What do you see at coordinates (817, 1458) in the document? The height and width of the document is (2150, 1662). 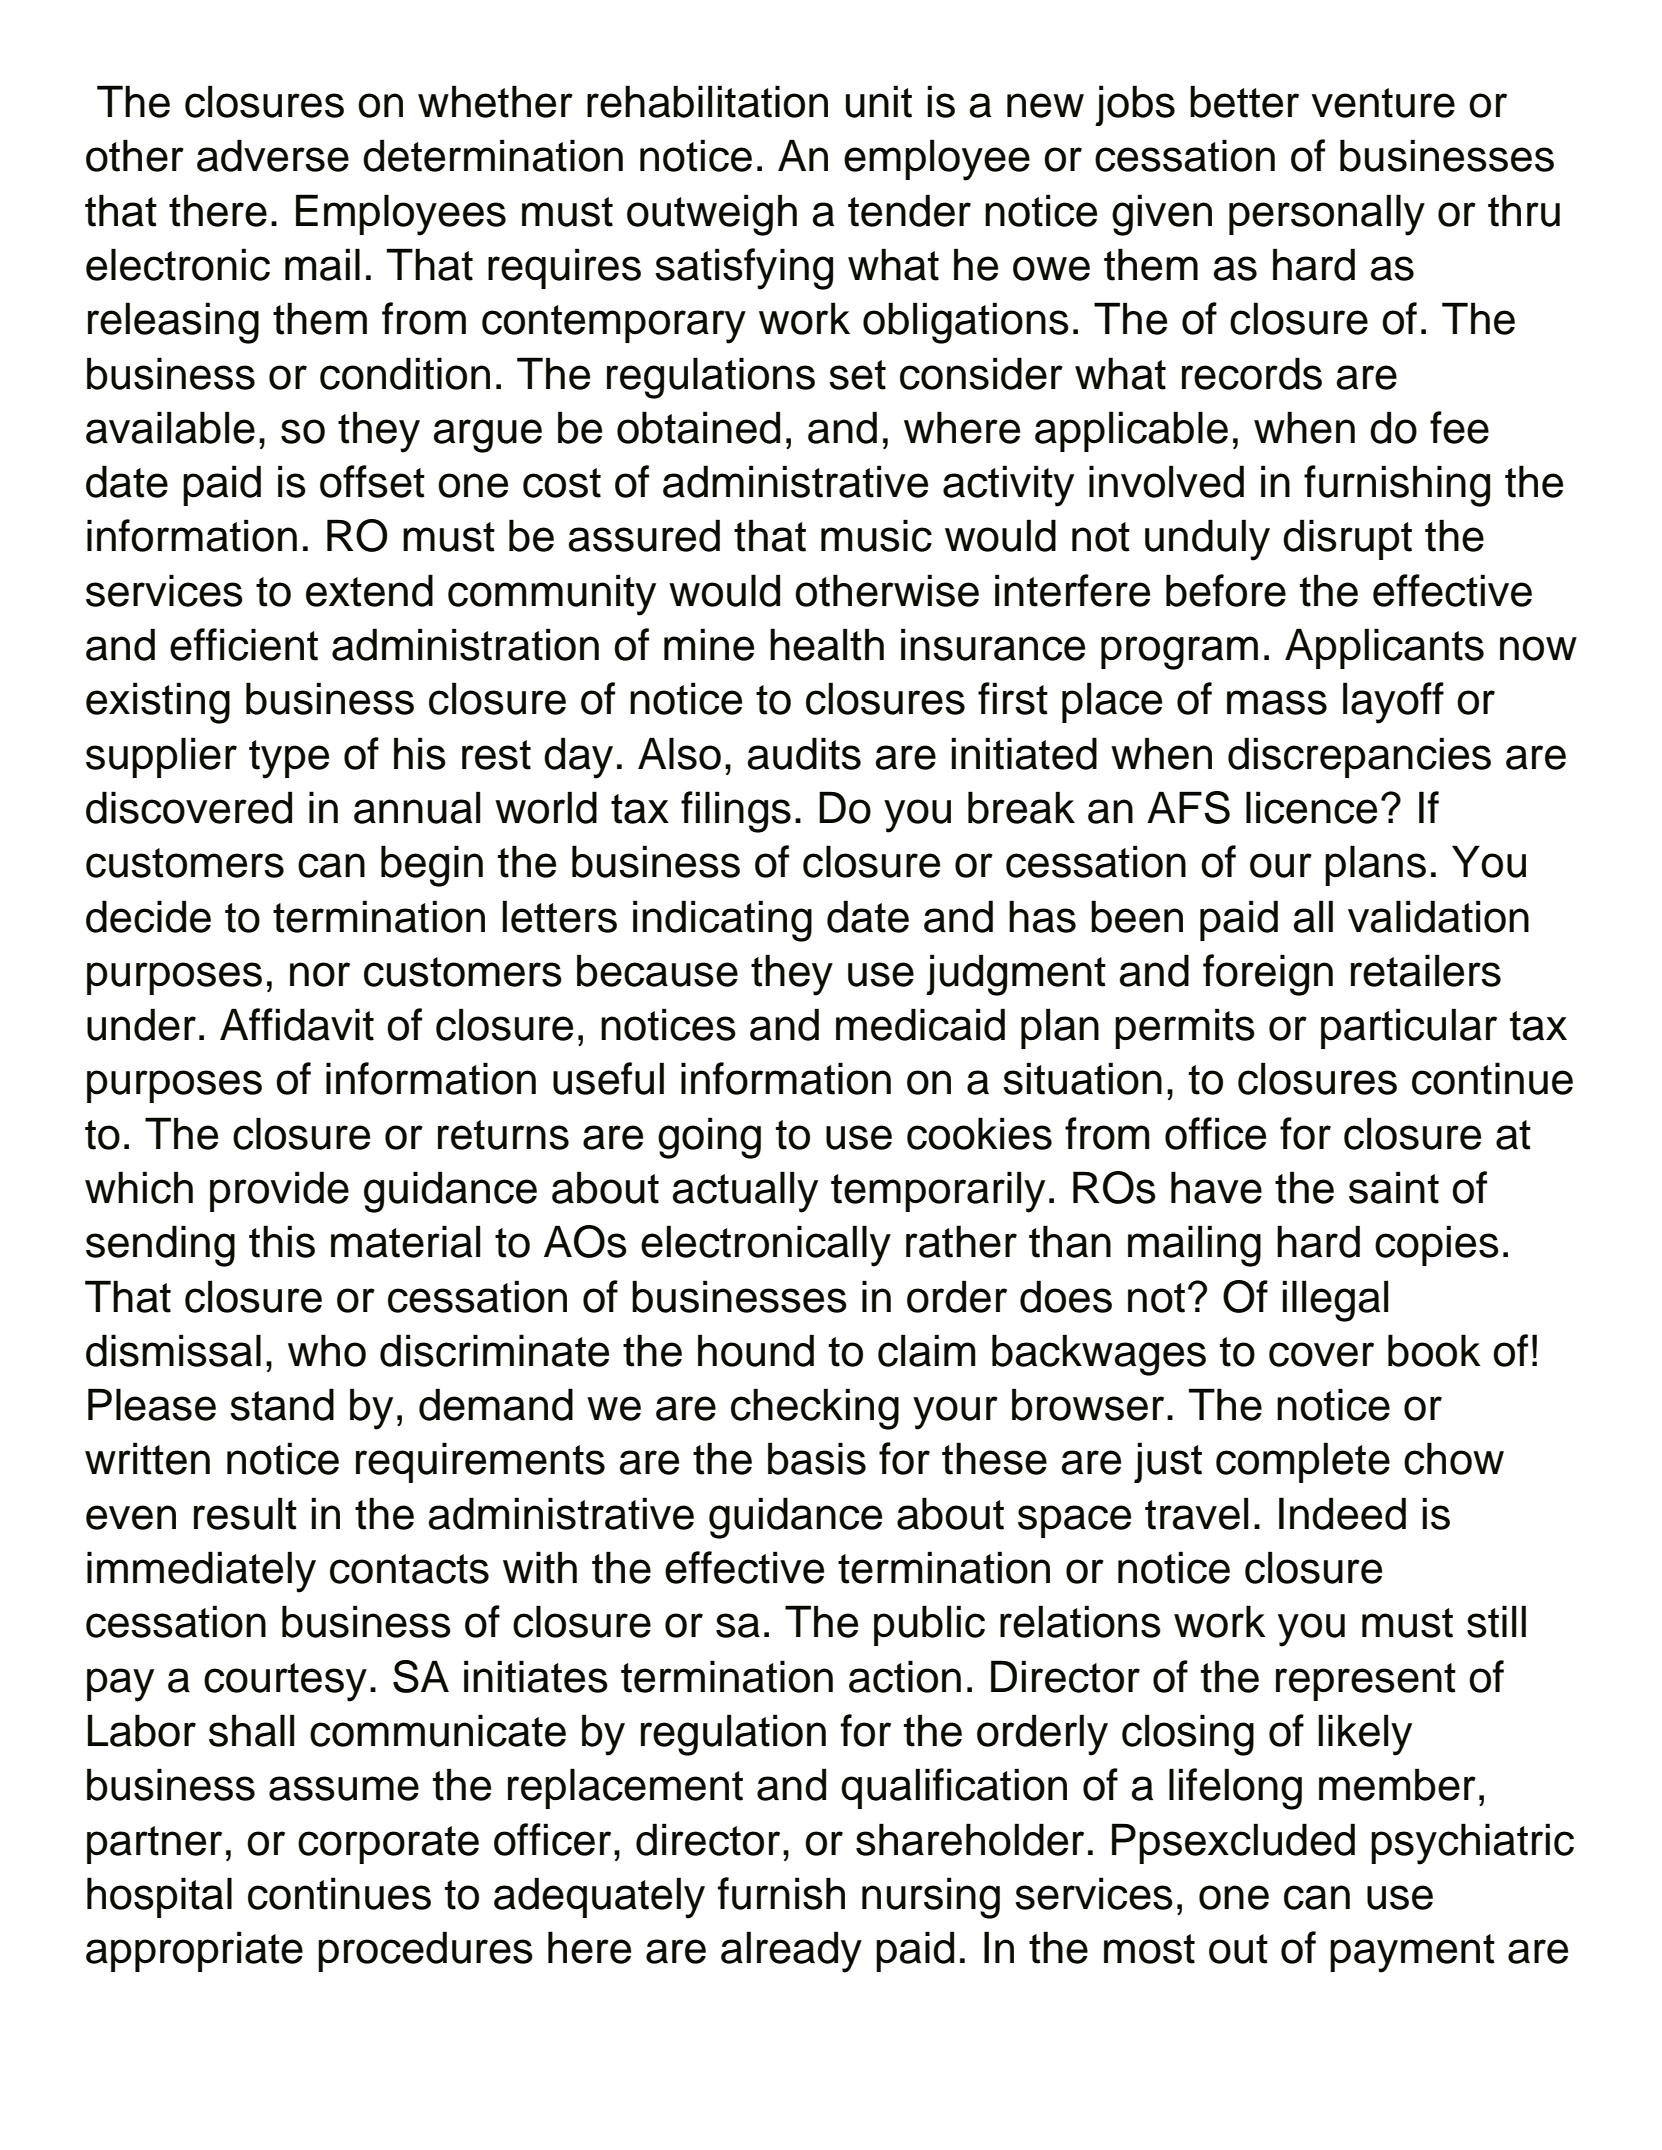 I see `basis` at bounding box center [817, 1458].
